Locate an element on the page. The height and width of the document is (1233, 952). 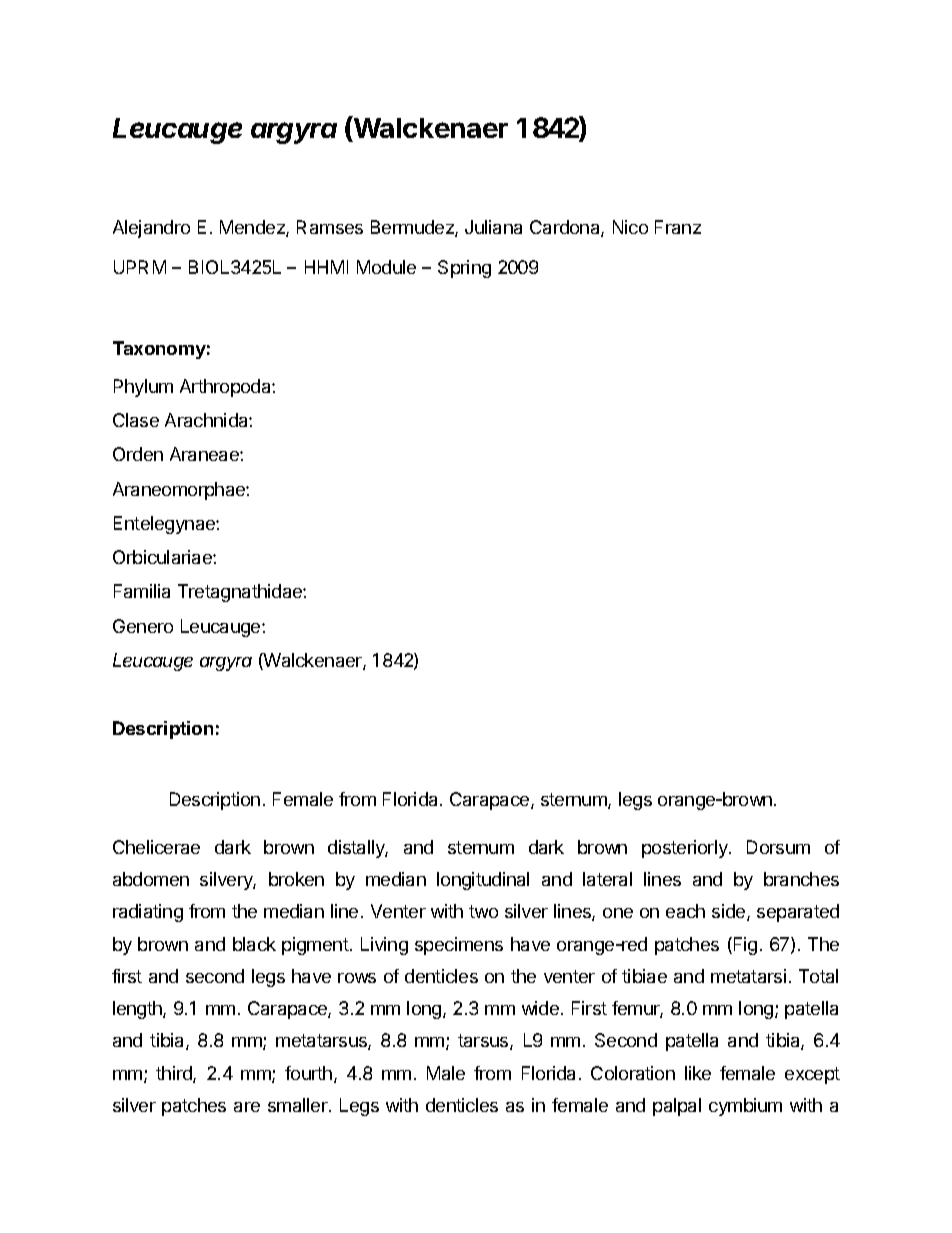
third is located at coordinates (175, 1074).
